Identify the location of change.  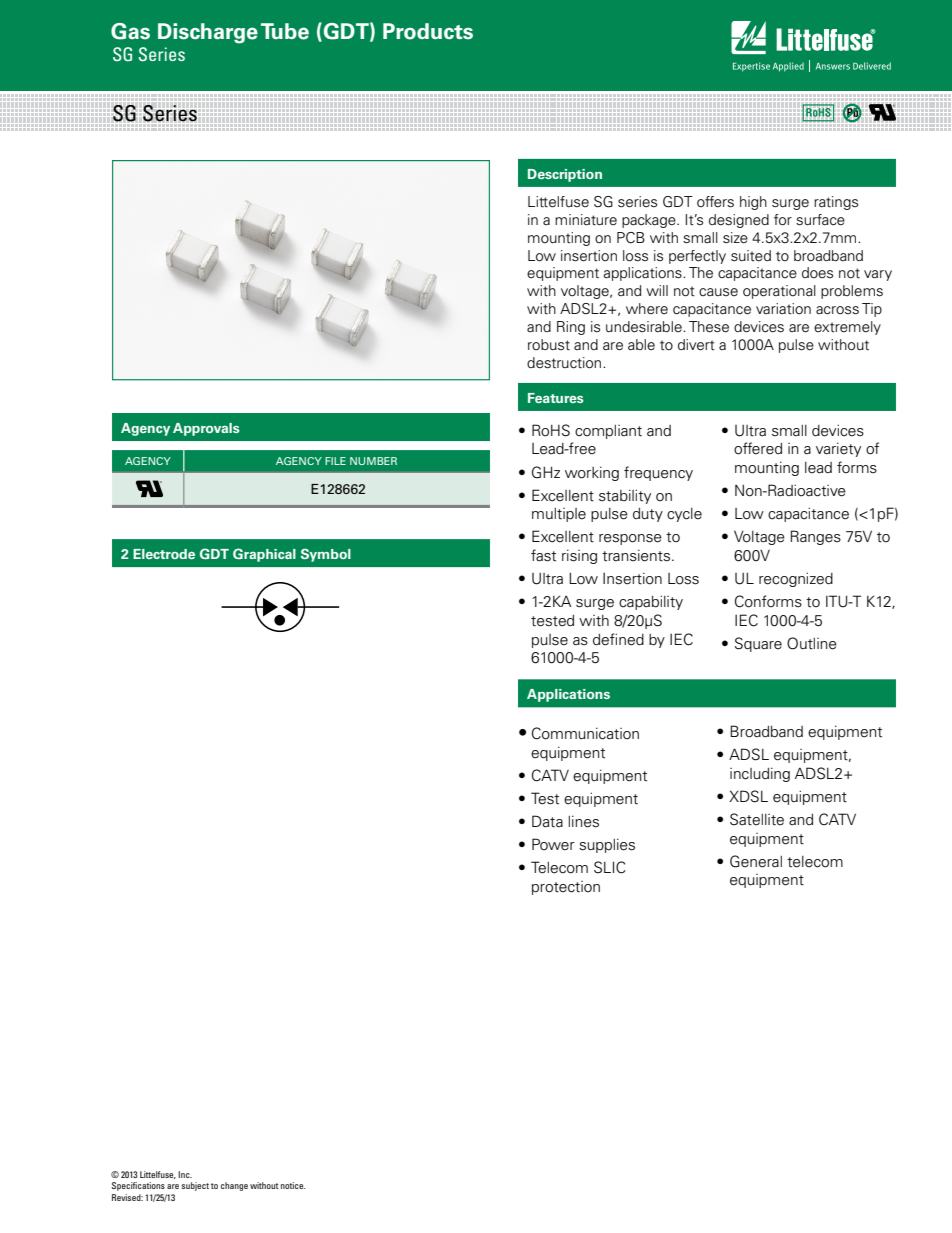
(234, 1186).
